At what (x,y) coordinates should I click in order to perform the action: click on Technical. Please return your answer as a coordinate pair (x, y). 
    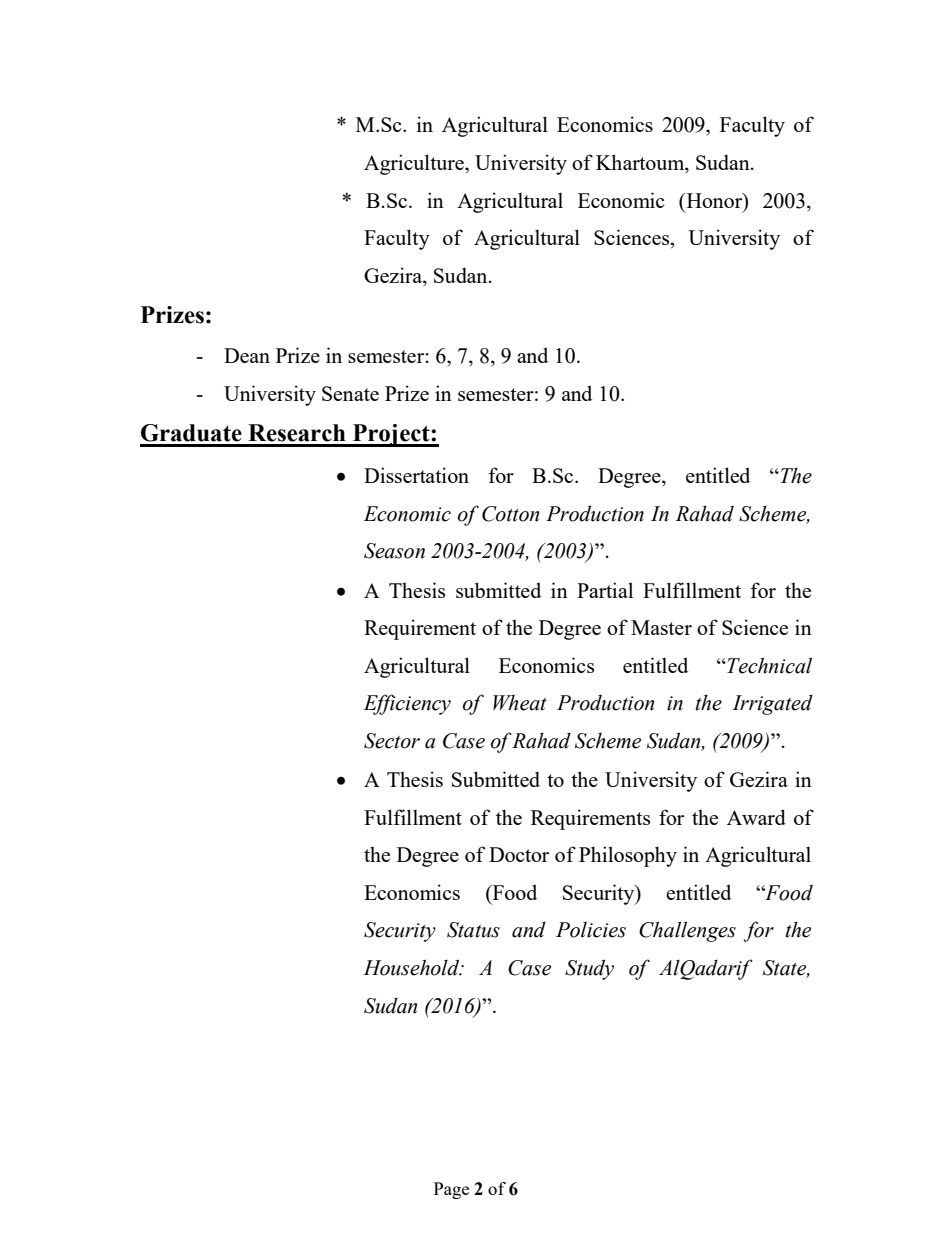
    Looking at the image, I should click on (768, 665).
